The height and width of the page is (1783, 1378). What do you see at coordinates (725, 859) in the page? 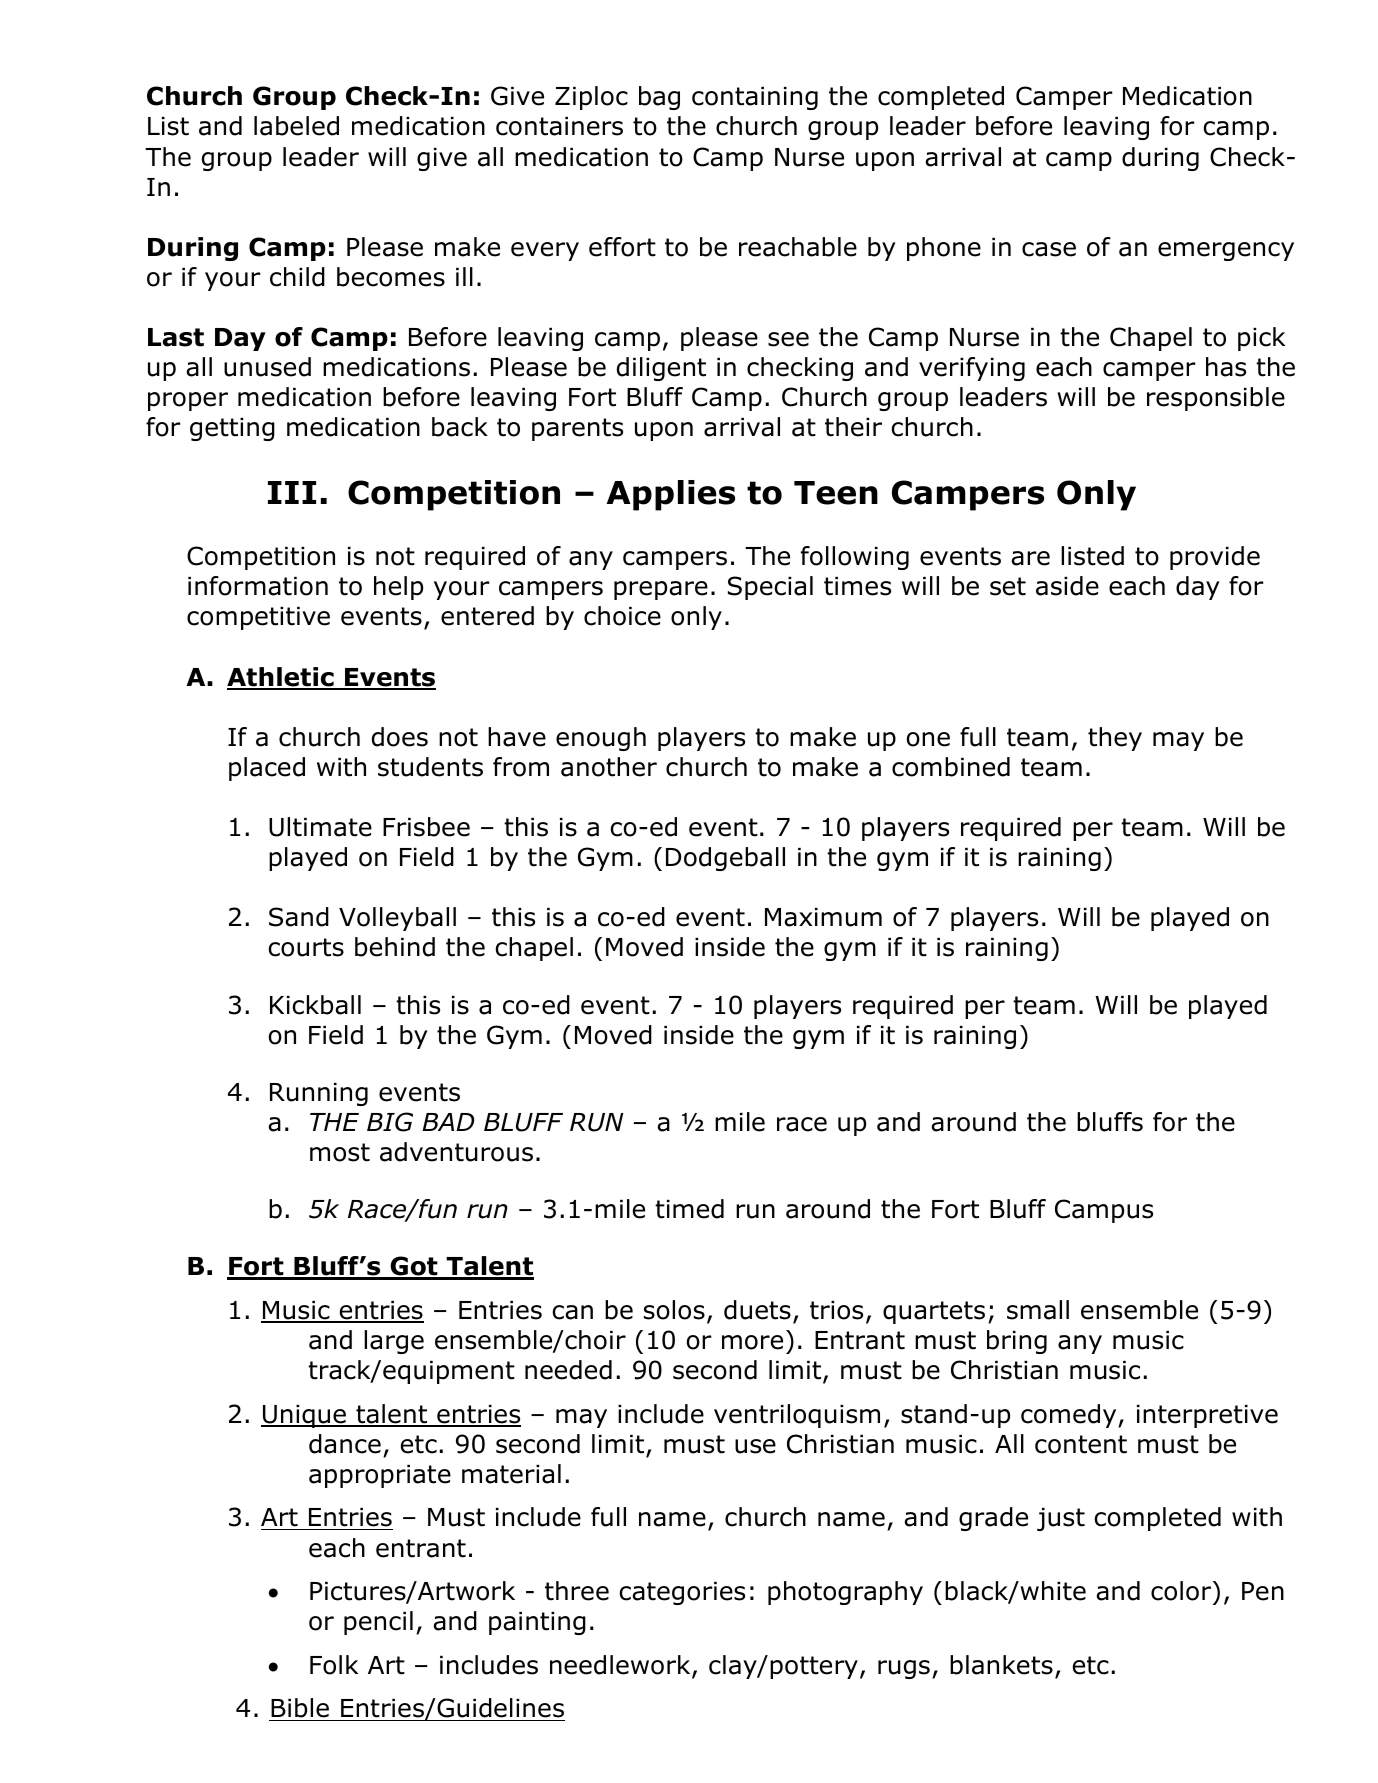
I see `Dodgeball` at bounding box center [725, 859].
